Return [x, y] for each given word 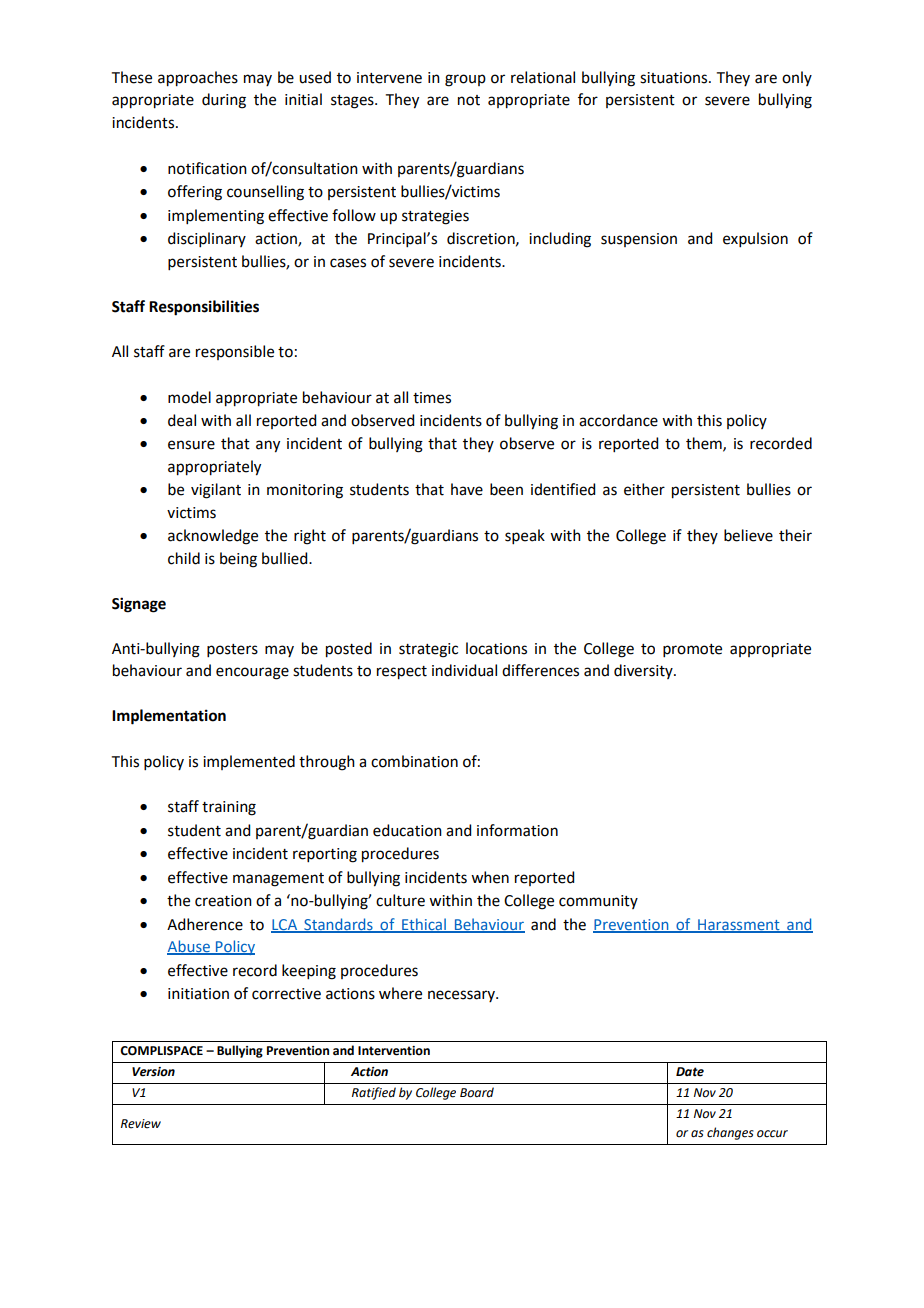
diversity [644, 671]
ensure [191, 445]
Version [153, 1072]
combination [414, 761]
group [465, 80]
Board [477, 1092]
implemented [249, 762]
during [224, 101]
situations [675, 78]
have [467, 489]
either [644, 489]
